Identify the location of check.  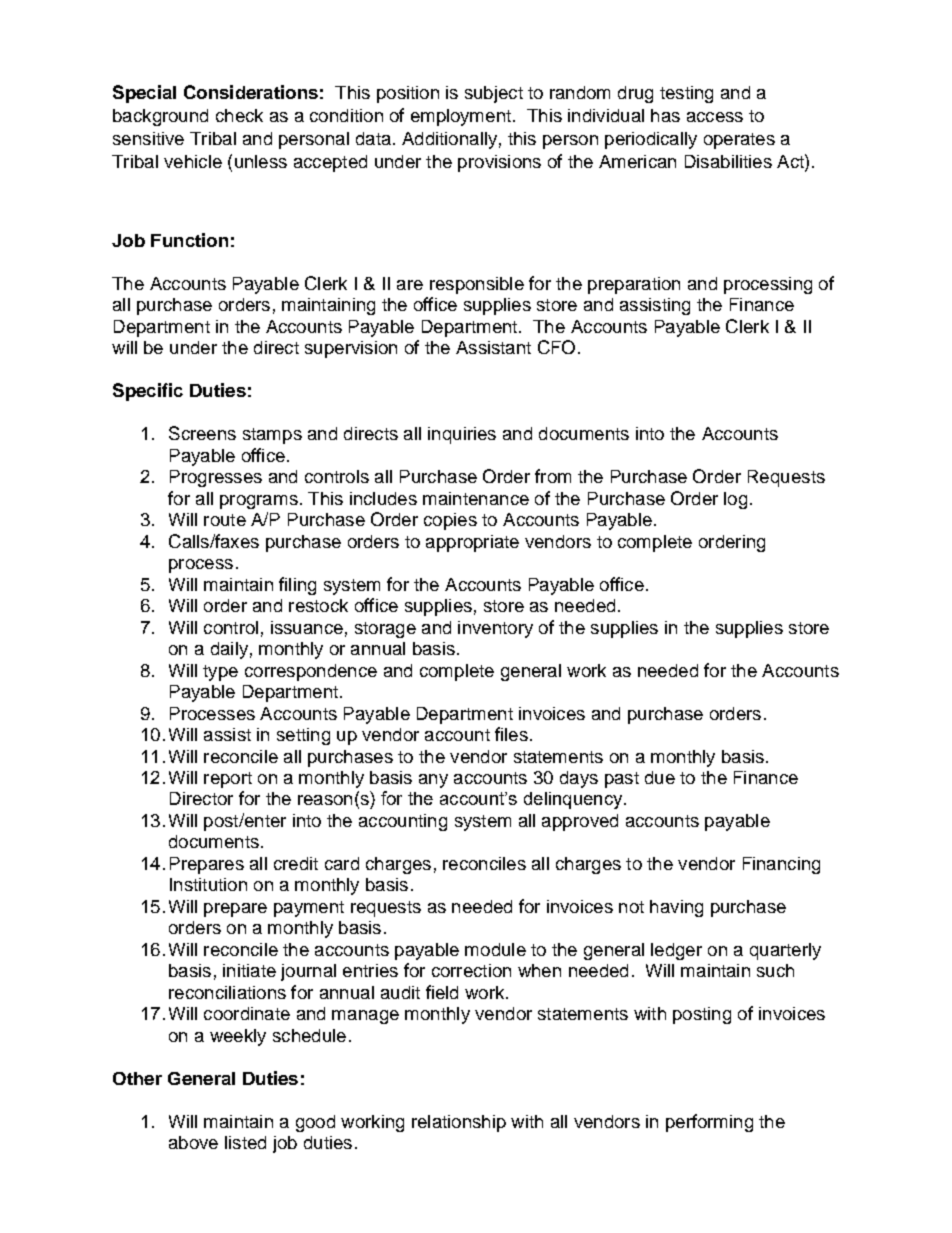
(239, 115).
